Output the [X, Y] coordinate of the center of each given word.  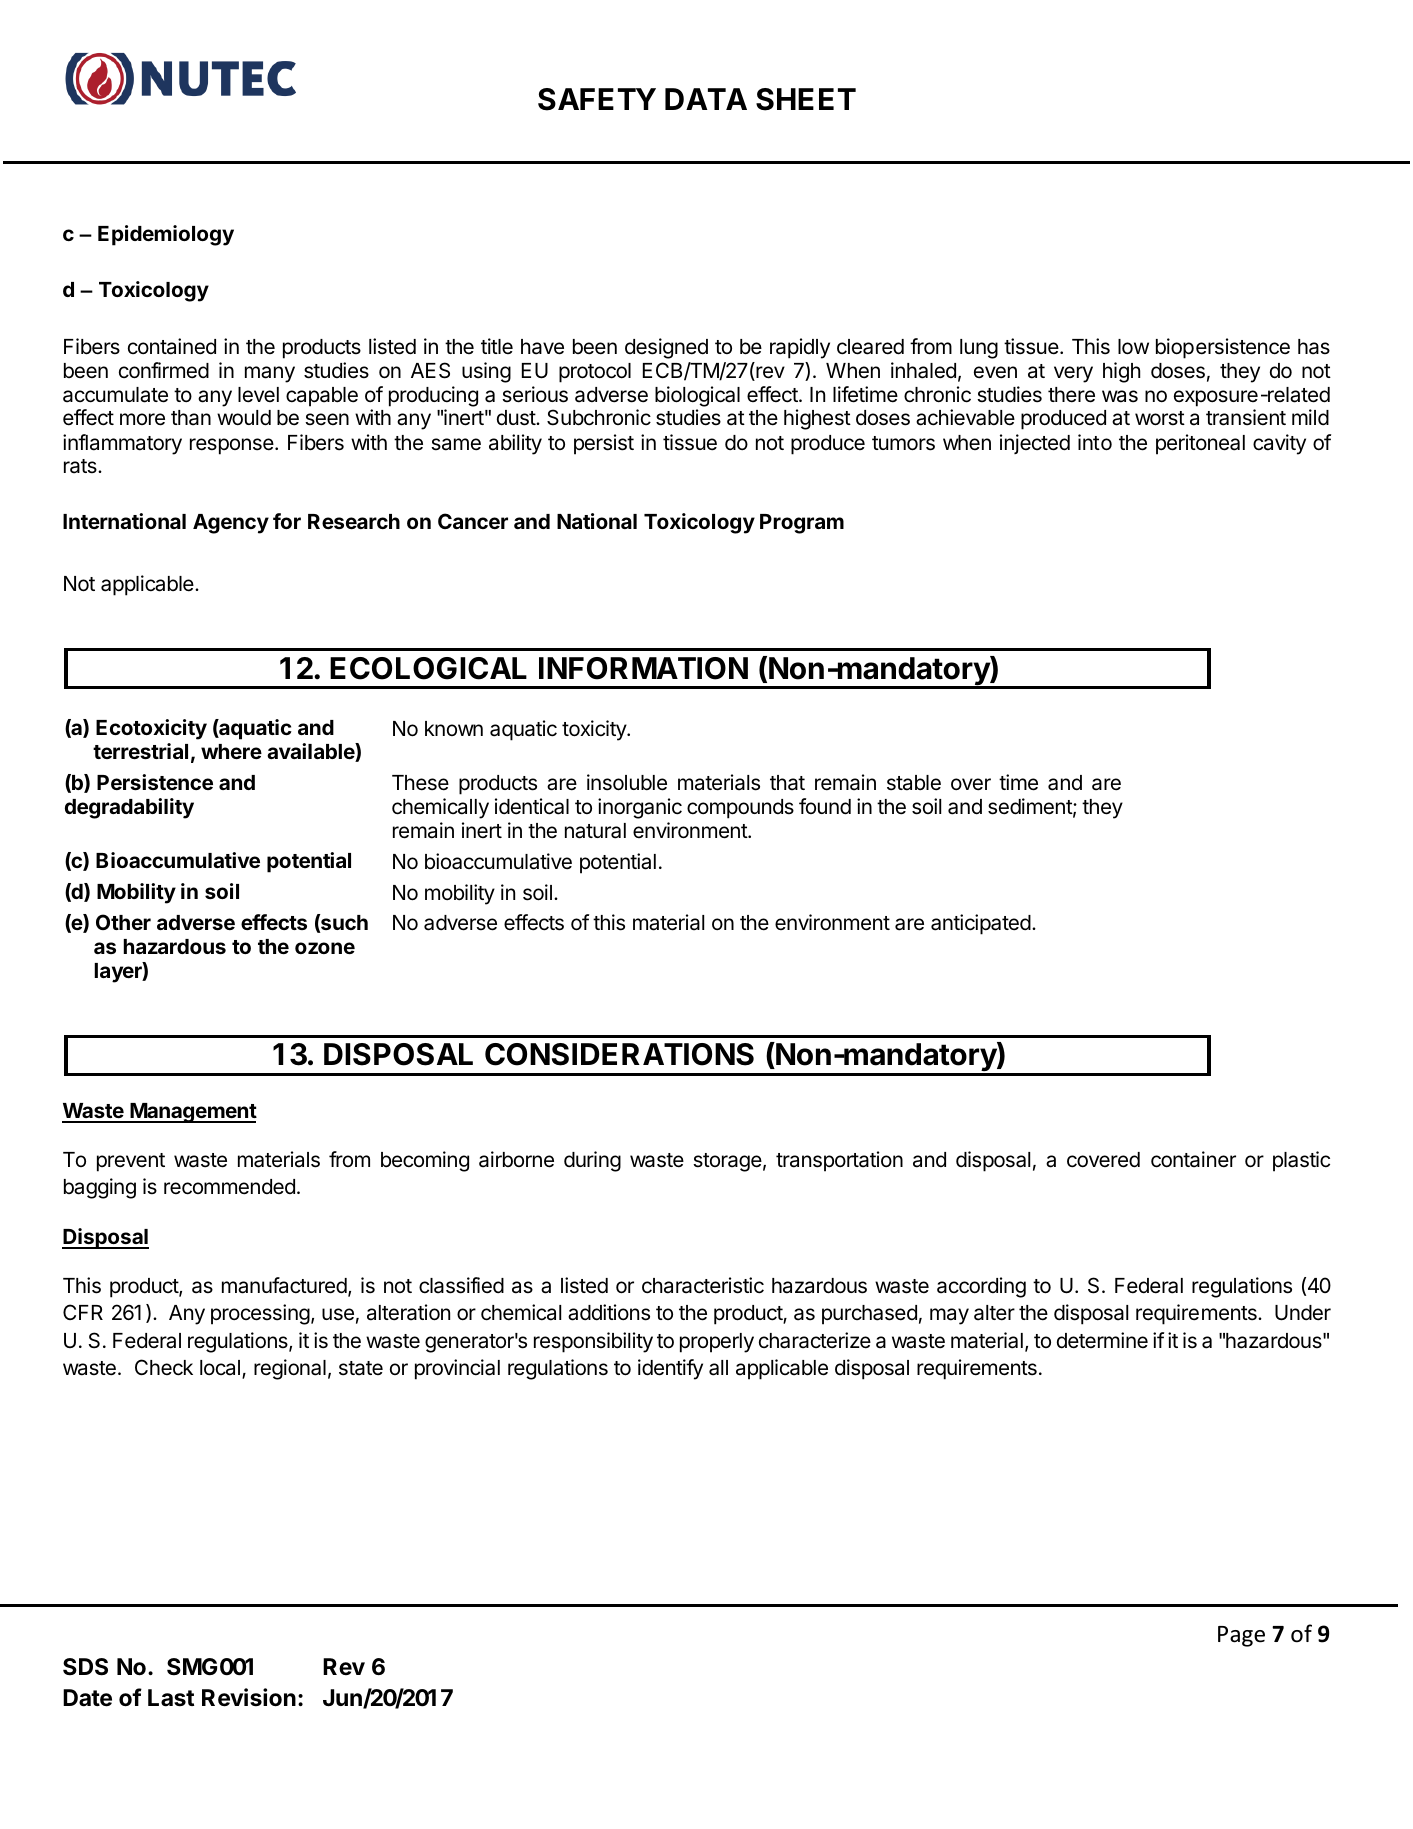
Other [123, 922]
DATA [706, 99]
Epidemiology [166, 235]
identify [670, 1369]
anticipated [981, 924]
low [1133, 347]
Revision [249, 1697]
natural [595, 831]
